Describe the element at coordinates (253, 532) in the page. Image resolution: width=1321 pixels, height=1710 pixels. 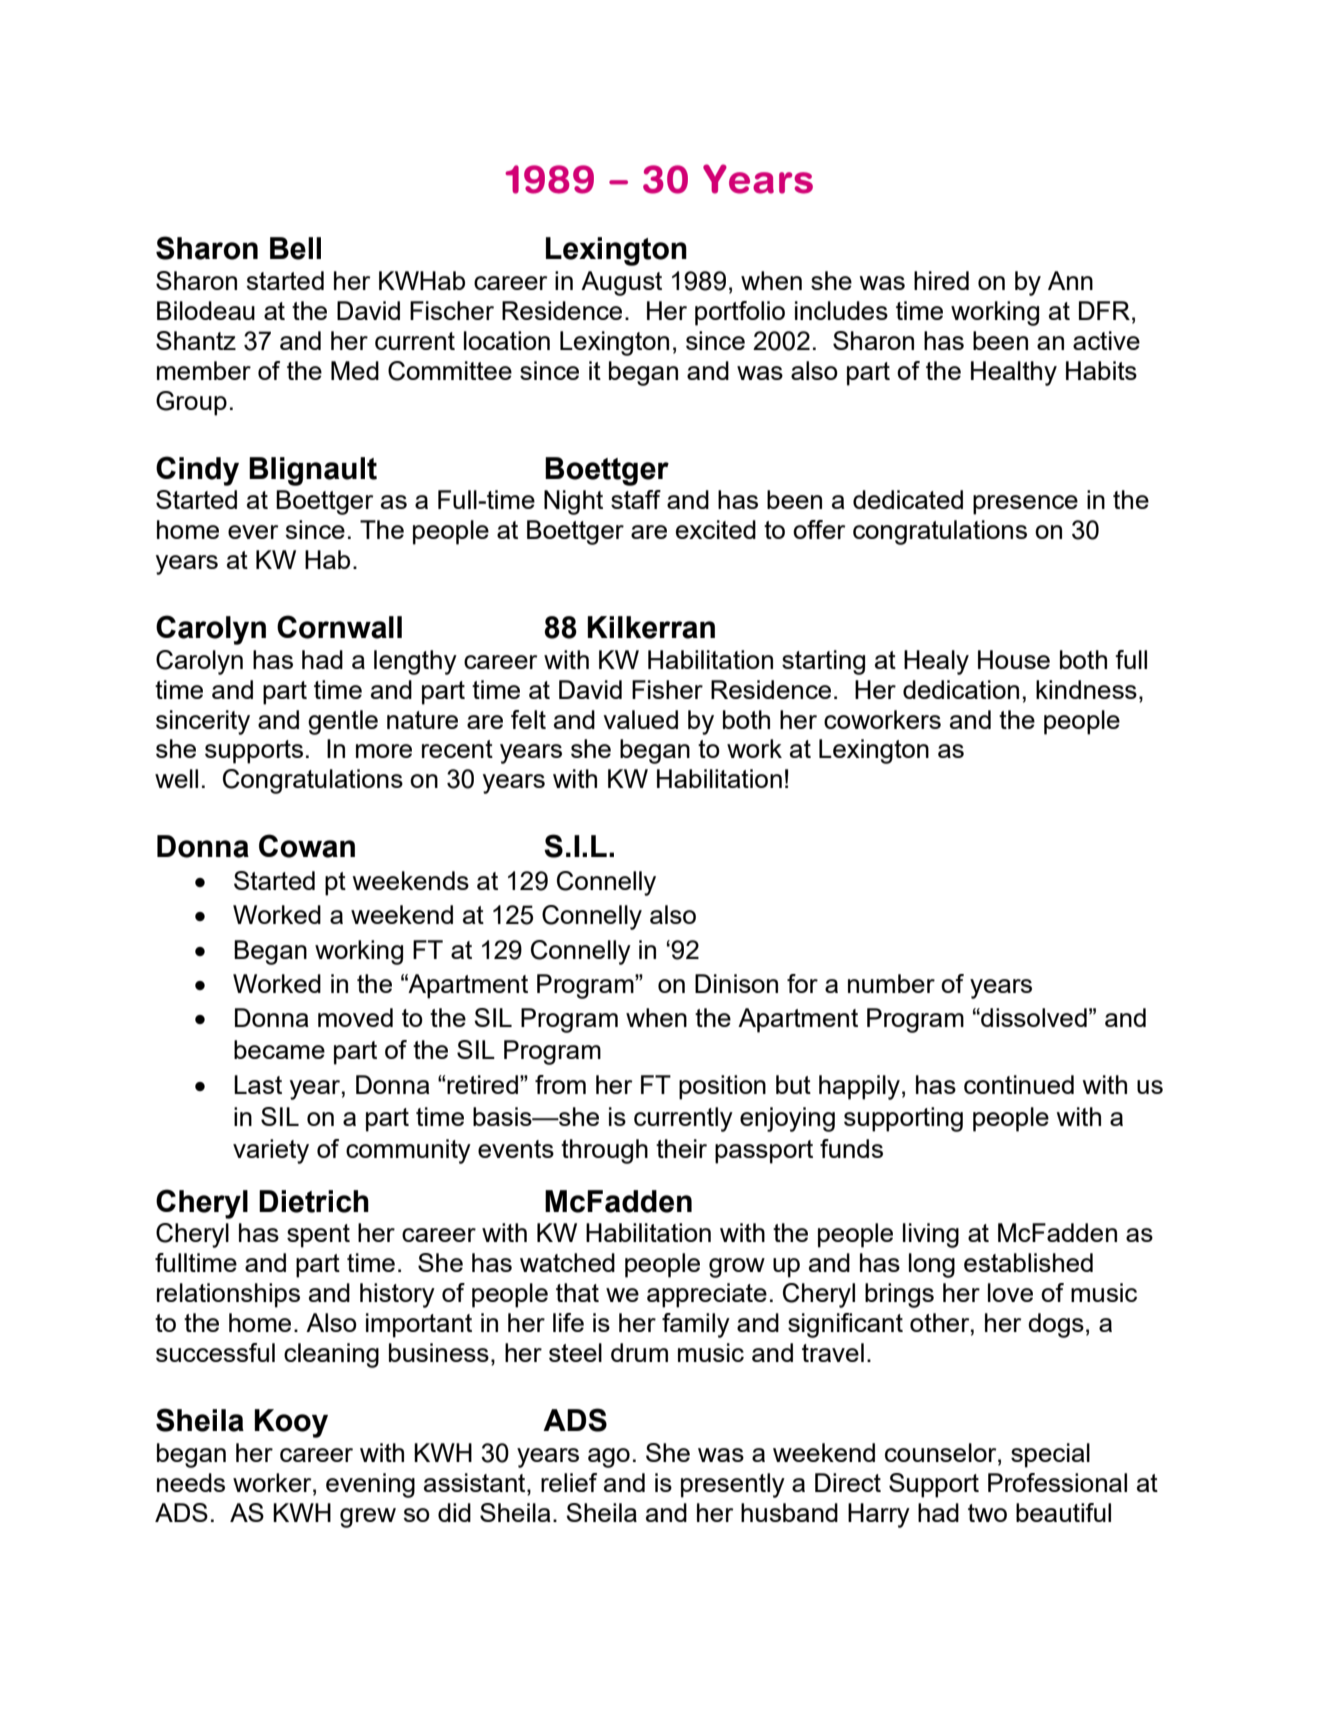
I see `ever` at that location.
